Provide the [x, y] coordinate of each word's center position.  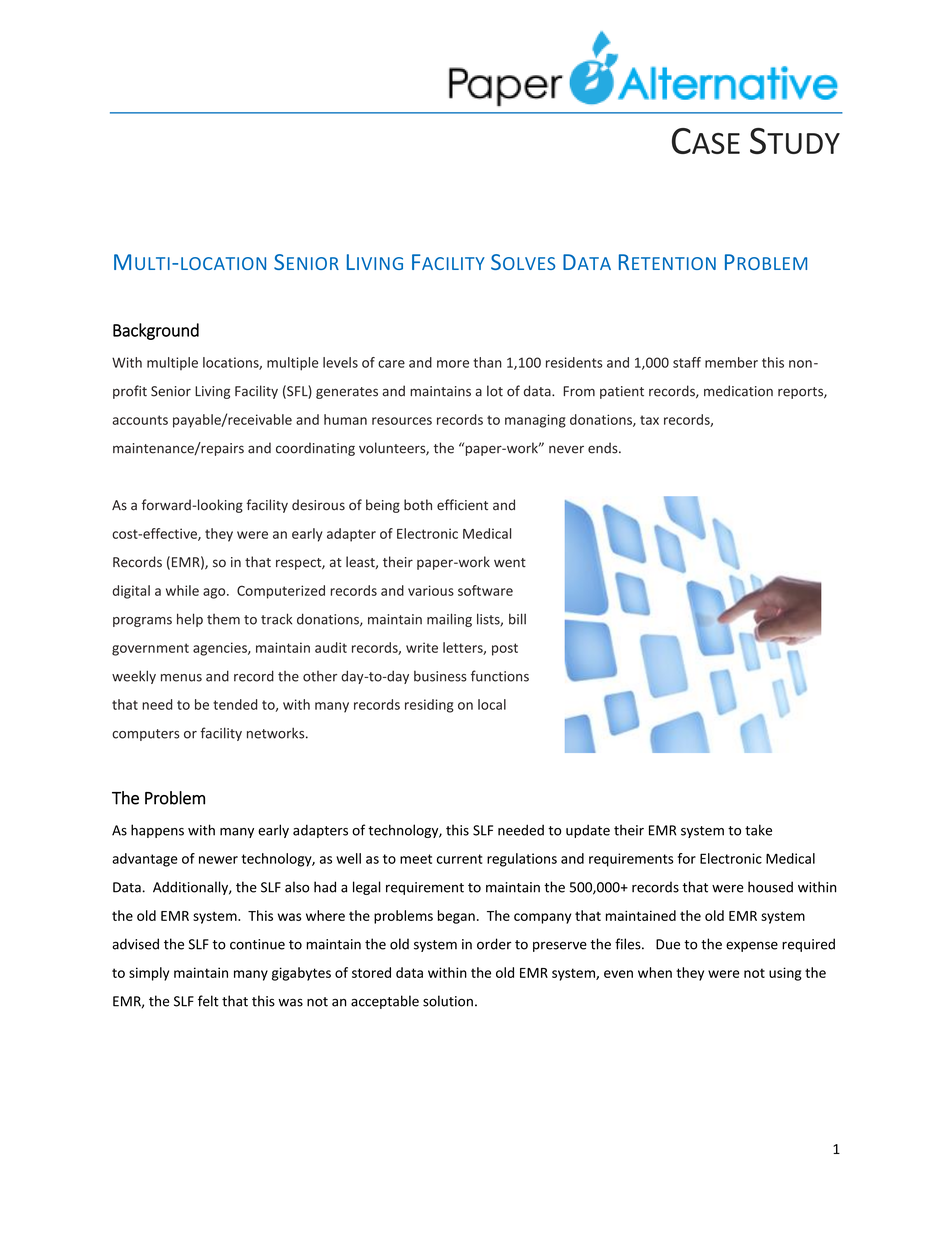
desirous [318, 505]
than [487, 362]
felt [208, 1001]
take [758, 830]
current [459, 859]
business [440, 676]
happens [157, 831]
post [505, 649]
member [731, 362]
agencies [221, 649]
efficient [462, 505]
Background [156, 331]
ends [604, 448]
